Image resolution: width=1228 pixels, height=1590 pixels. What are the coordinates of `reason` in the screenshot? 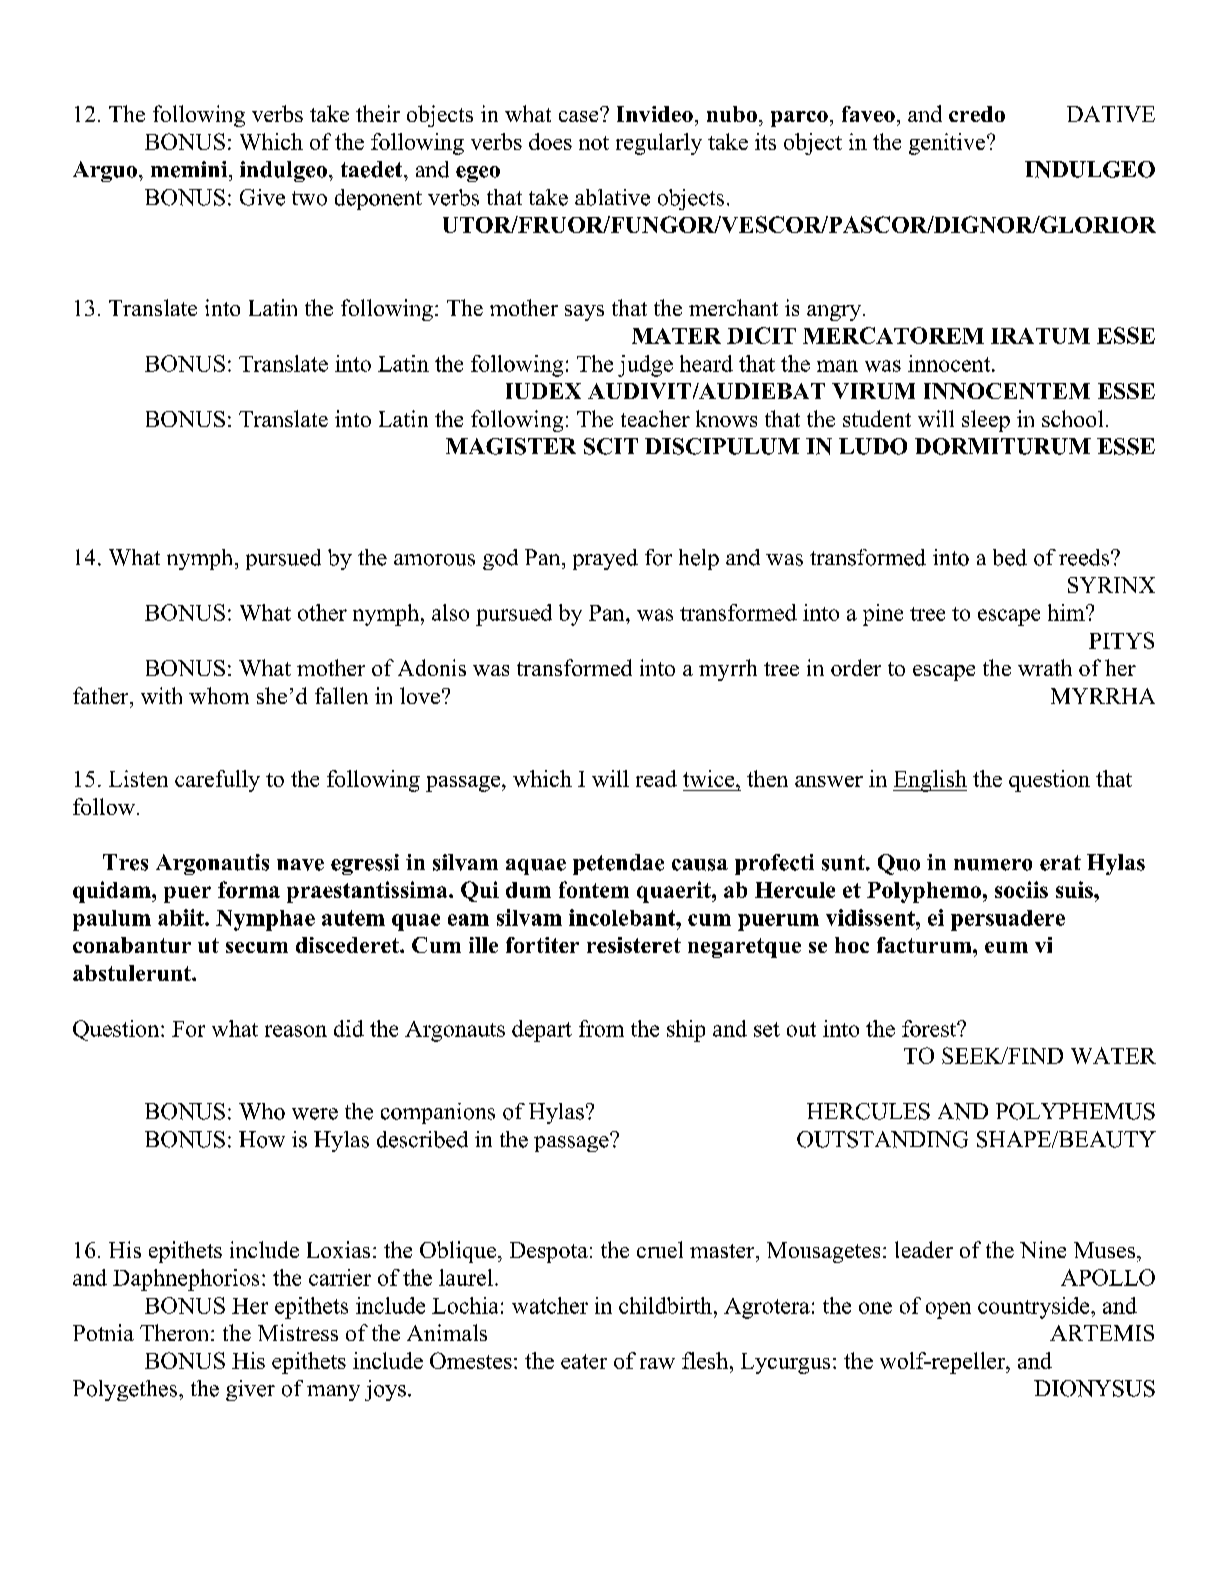 It's located at (296, 1031).
